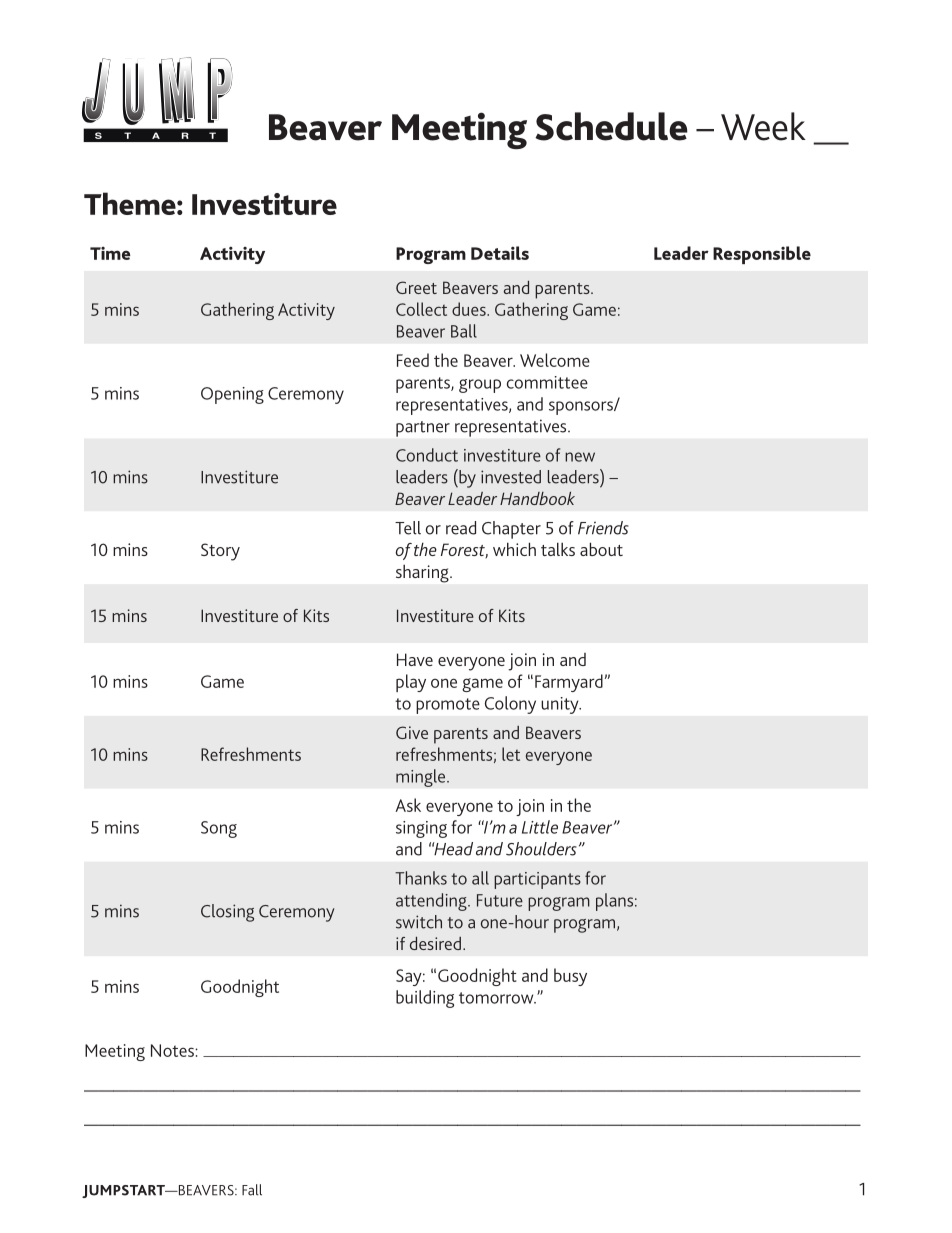 The image size is (952, 1233). I want to click on Fall, so click(252, 1190).
